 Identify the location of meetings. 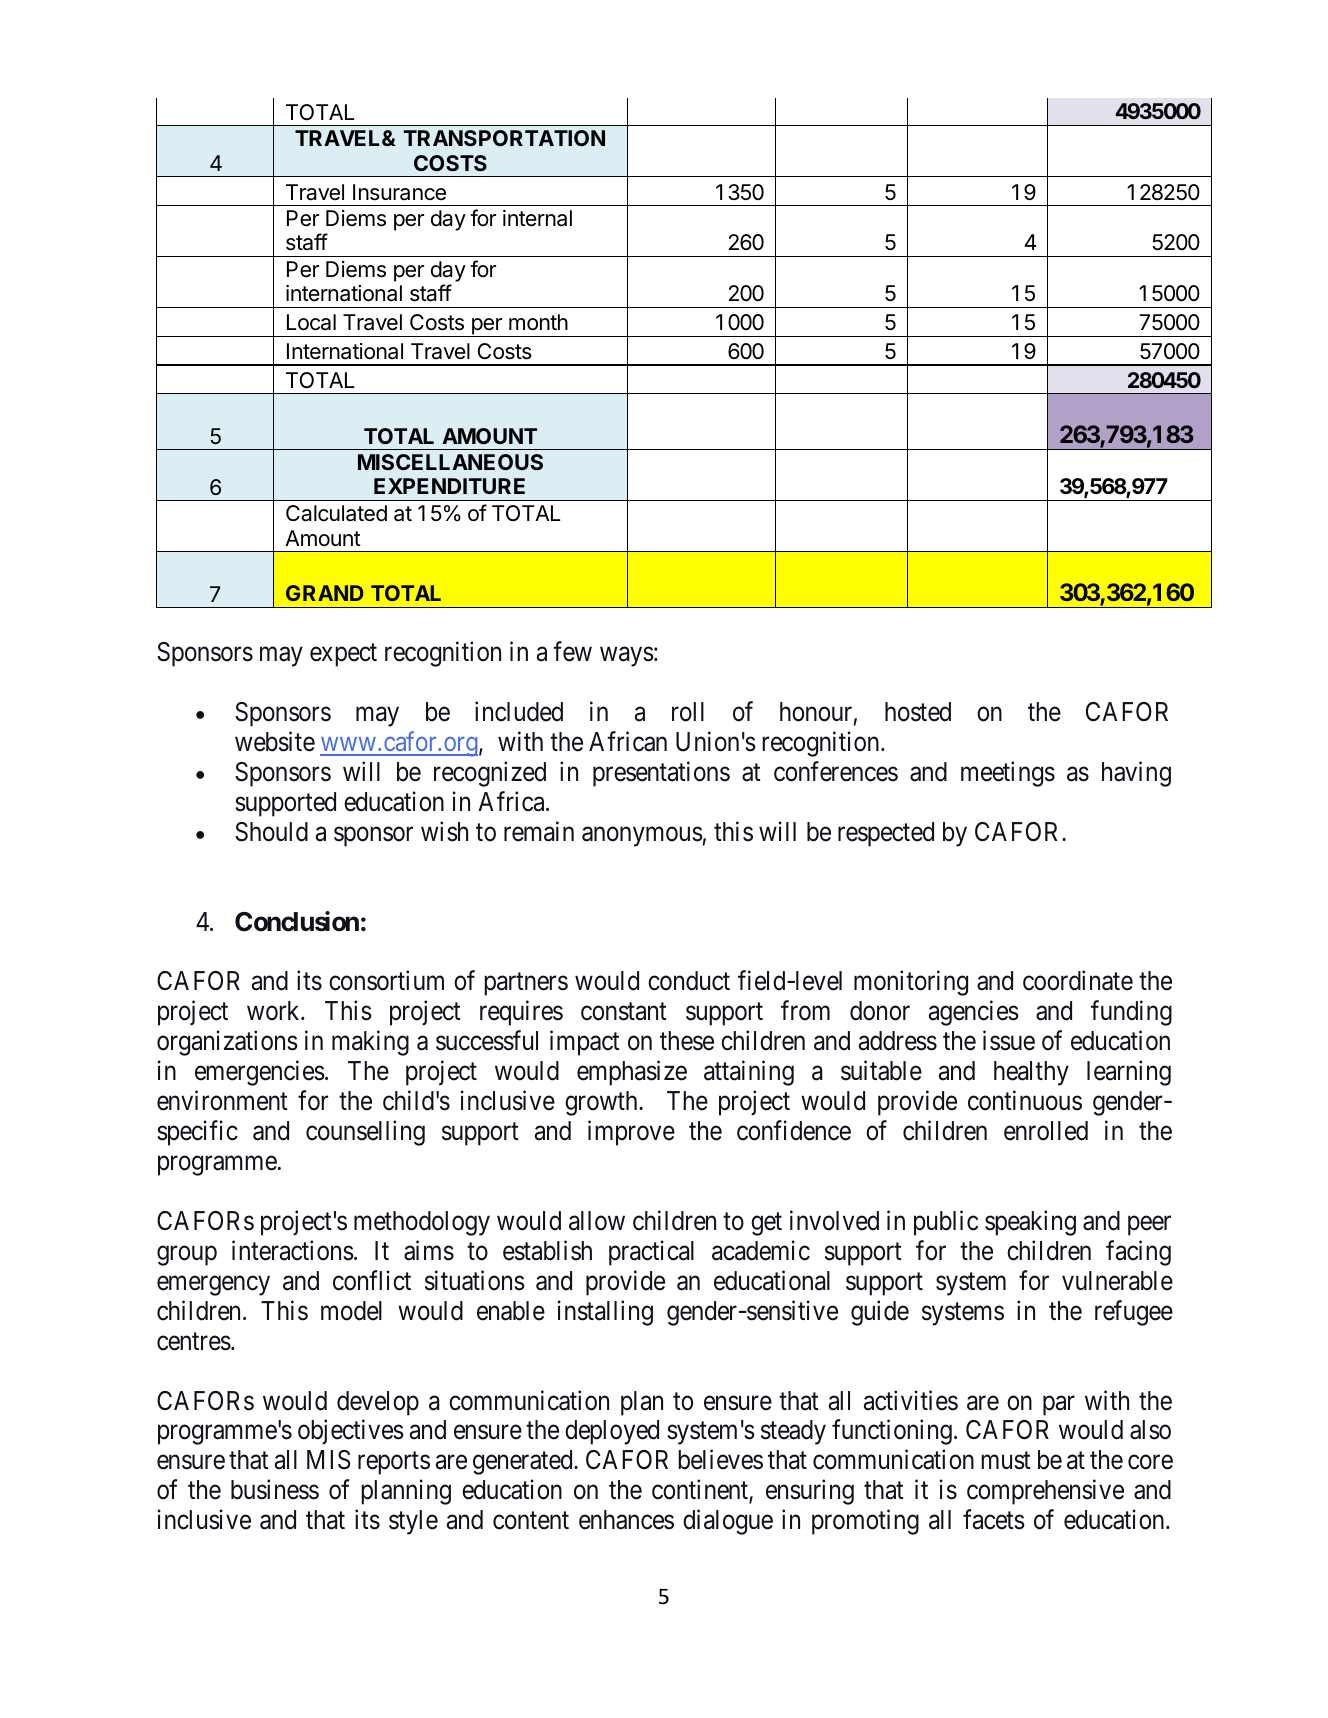
(1008, 774).
